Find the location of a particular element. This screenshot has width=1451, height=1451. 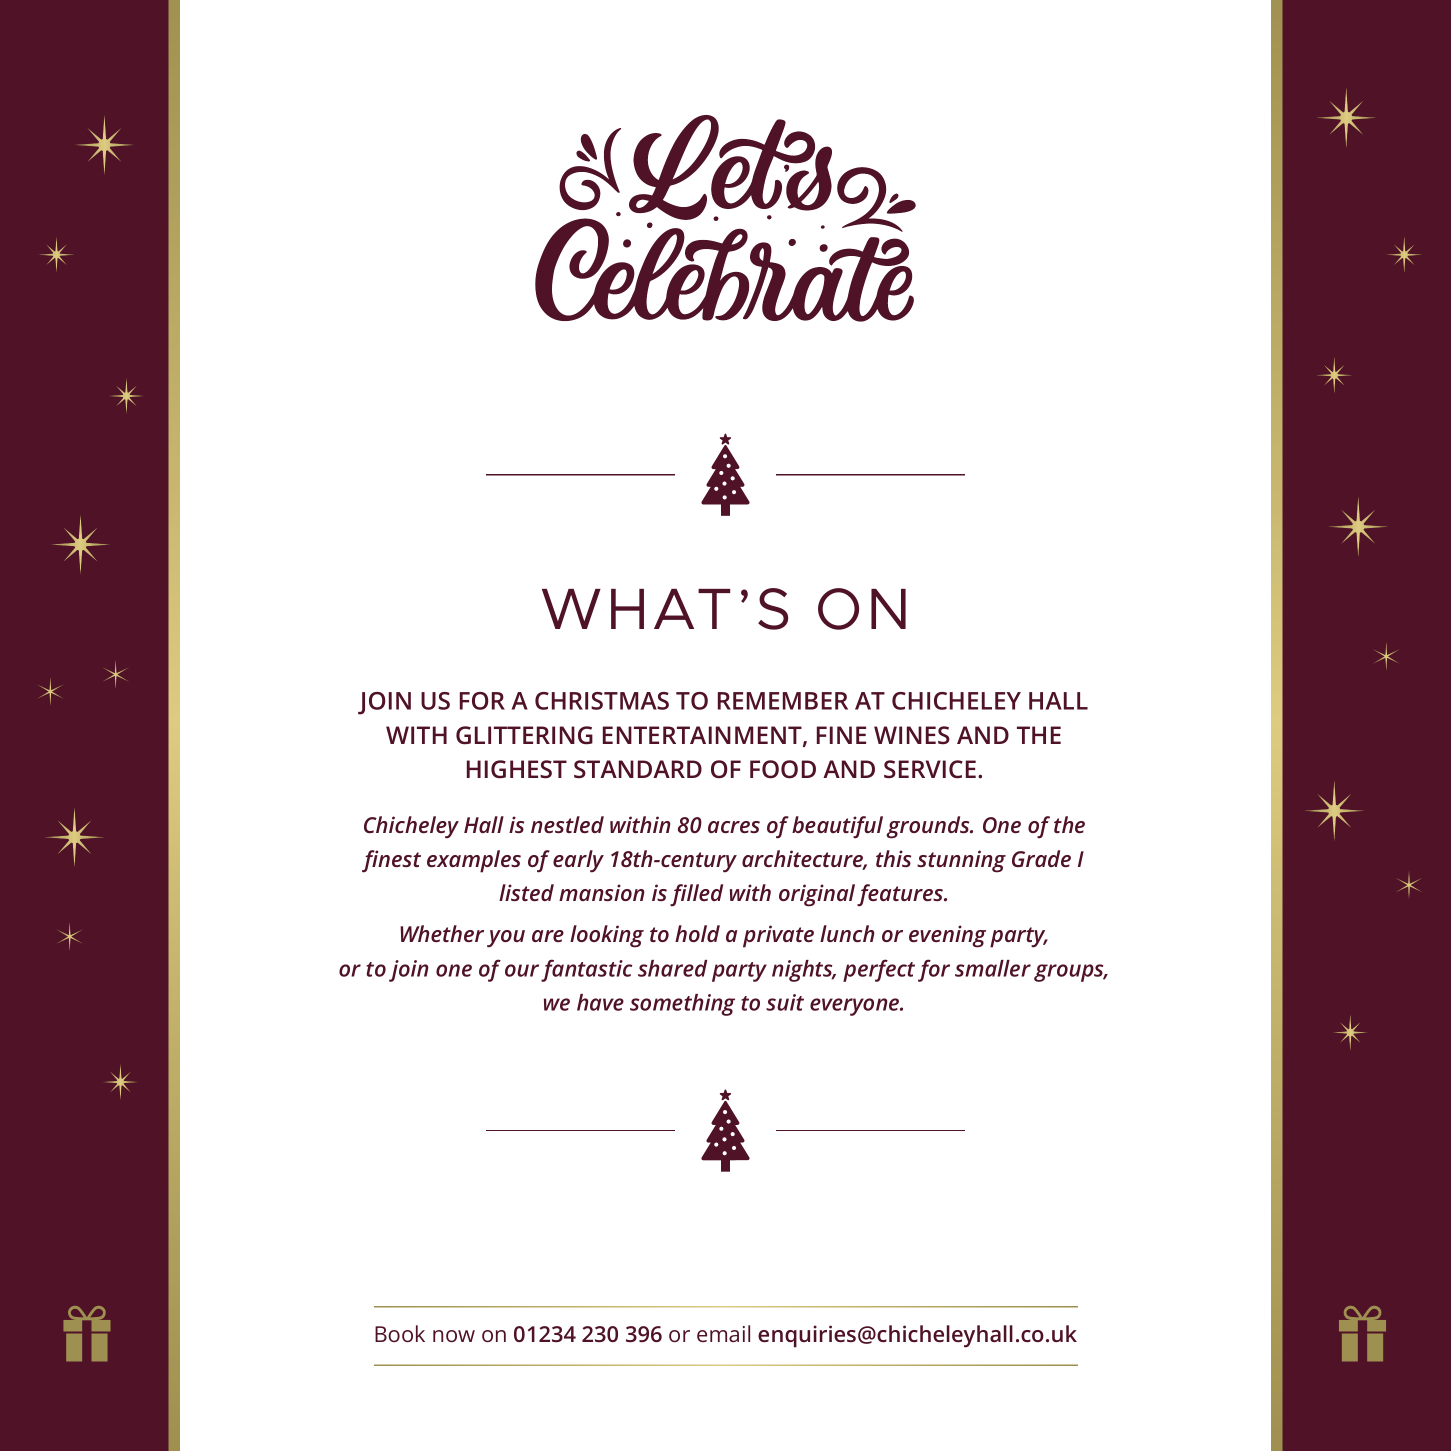

stunning is located at coordinates (961, 861).
